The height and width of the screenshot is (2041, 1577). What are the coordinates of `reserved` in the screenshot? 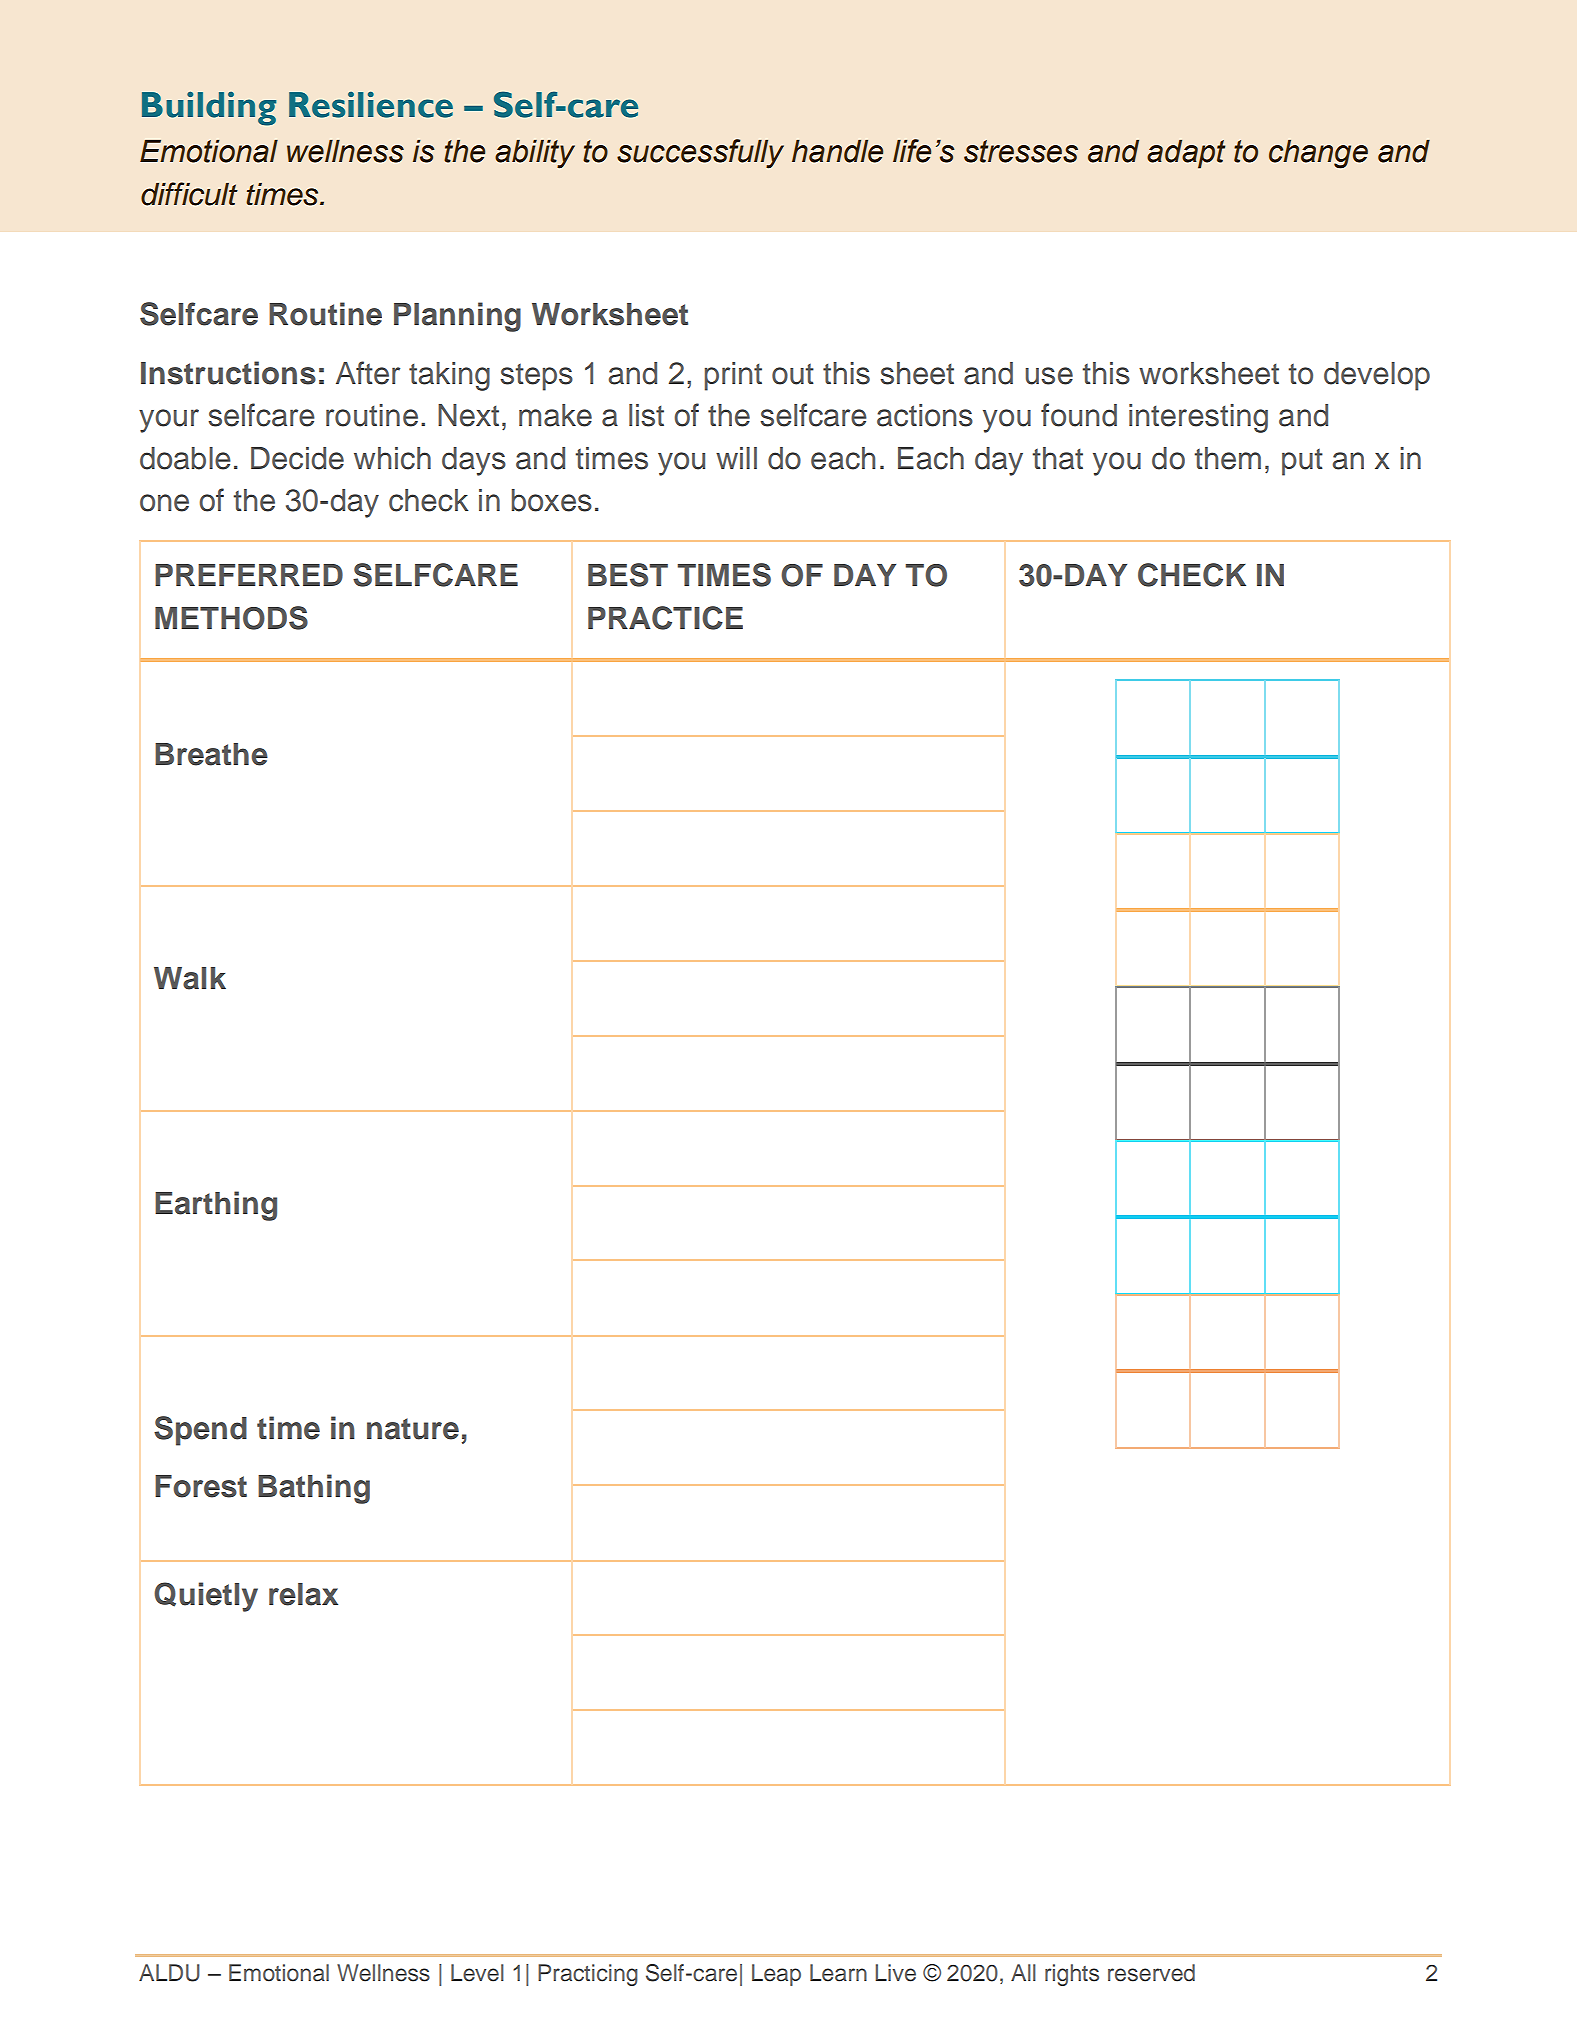 It's located at (1151, 1973).
